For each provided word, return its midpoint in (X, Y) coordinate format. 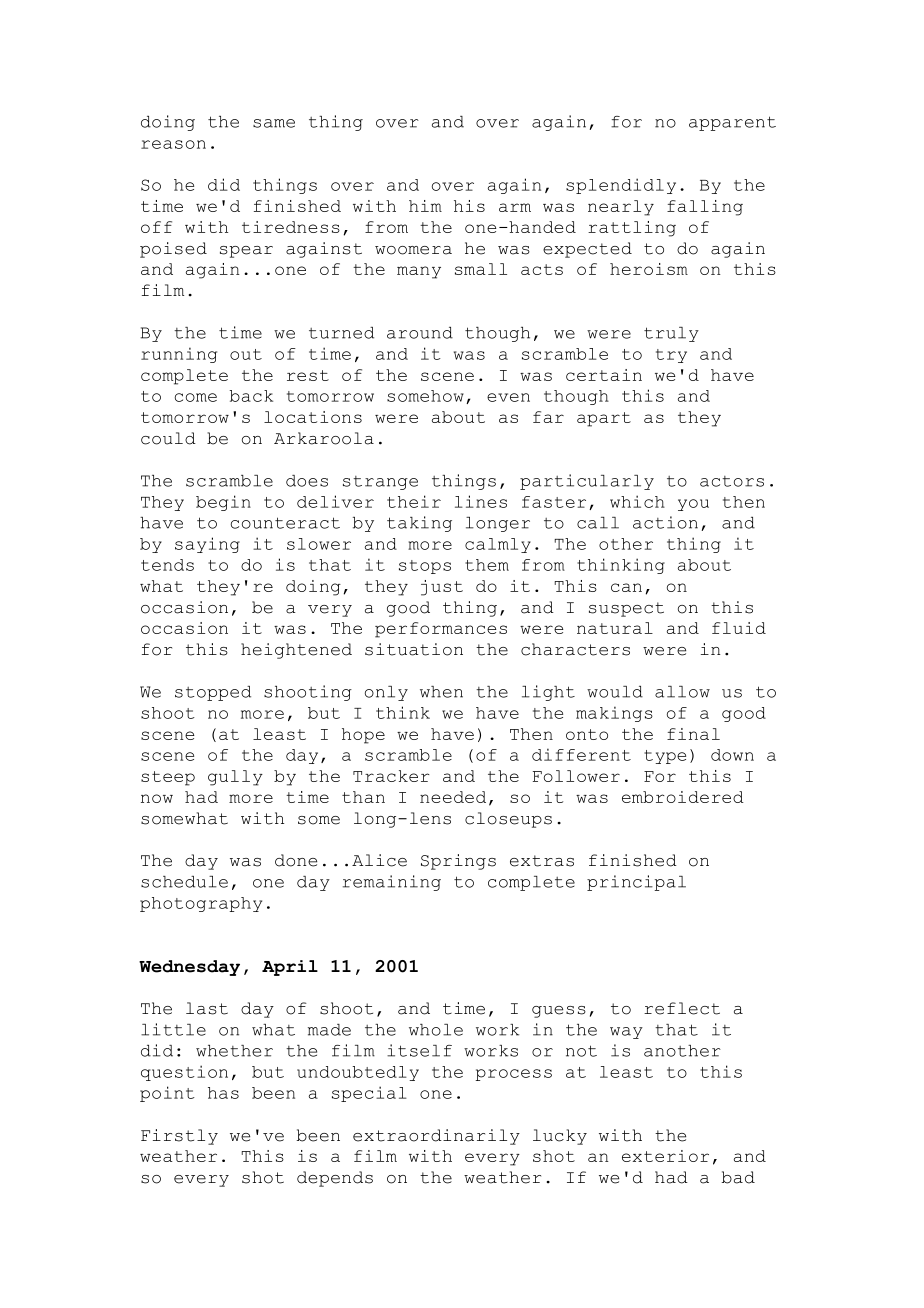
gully (235, 778)
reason (173, 144)
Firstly (179, 1137)
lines (481, 501)
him (425, 206)
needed (453, 797)
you (693, 505)
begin (223, 503)
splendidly (621, 186)
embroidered (683, 797)
